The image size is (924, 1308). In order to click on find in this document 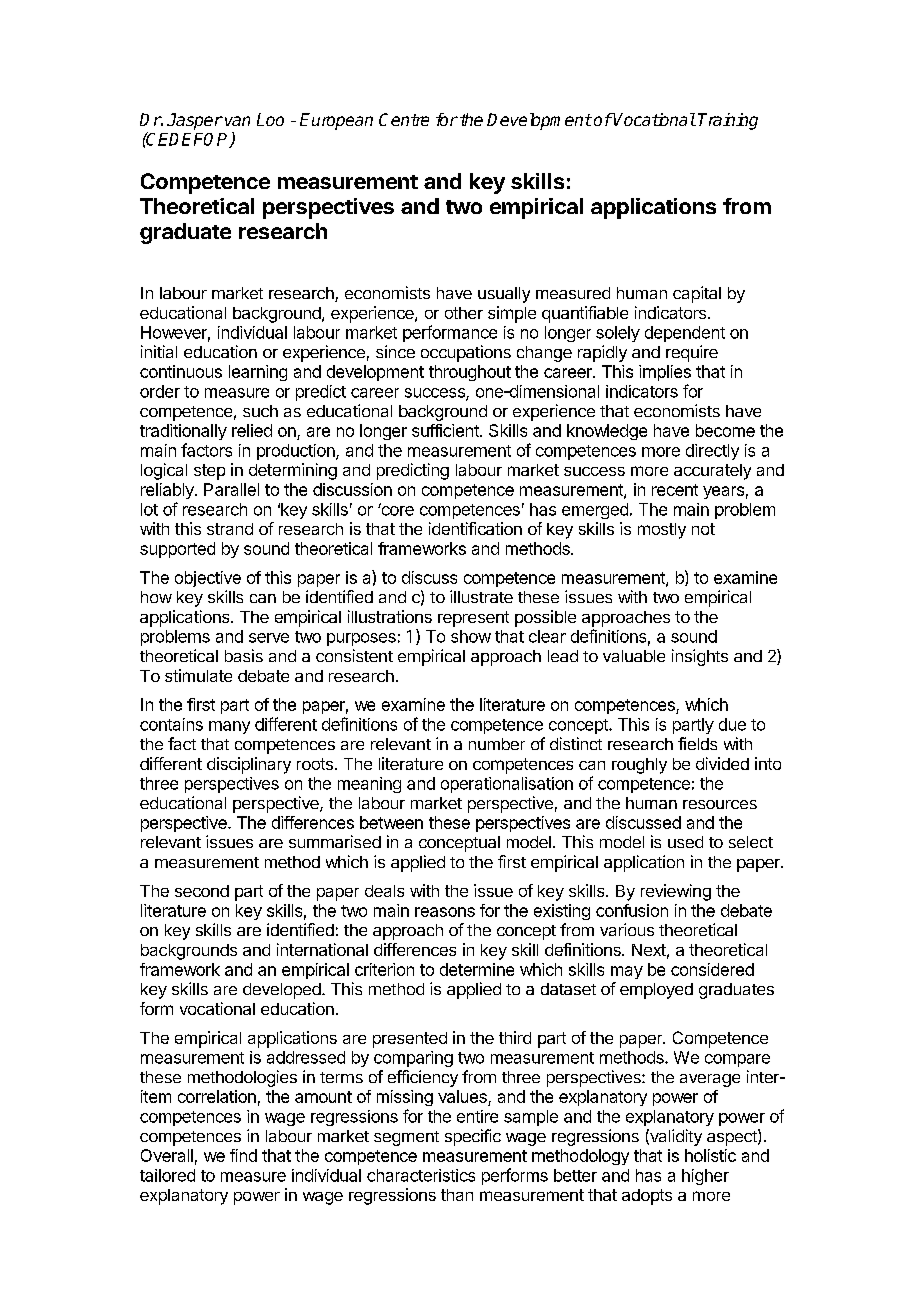, I will do `click(243, 1155)`.
